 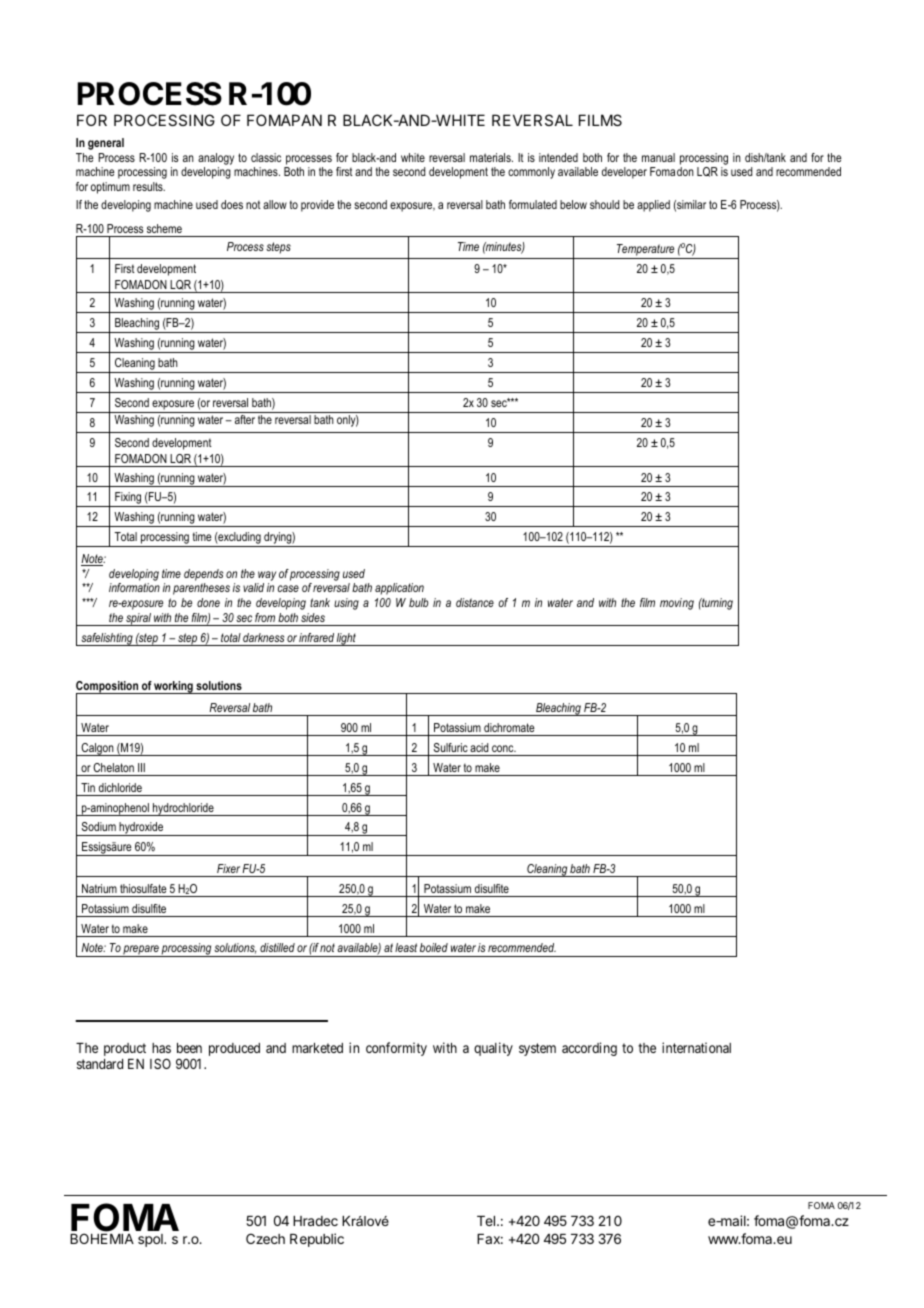 I want to click on results, so click(x=149, y=186).
